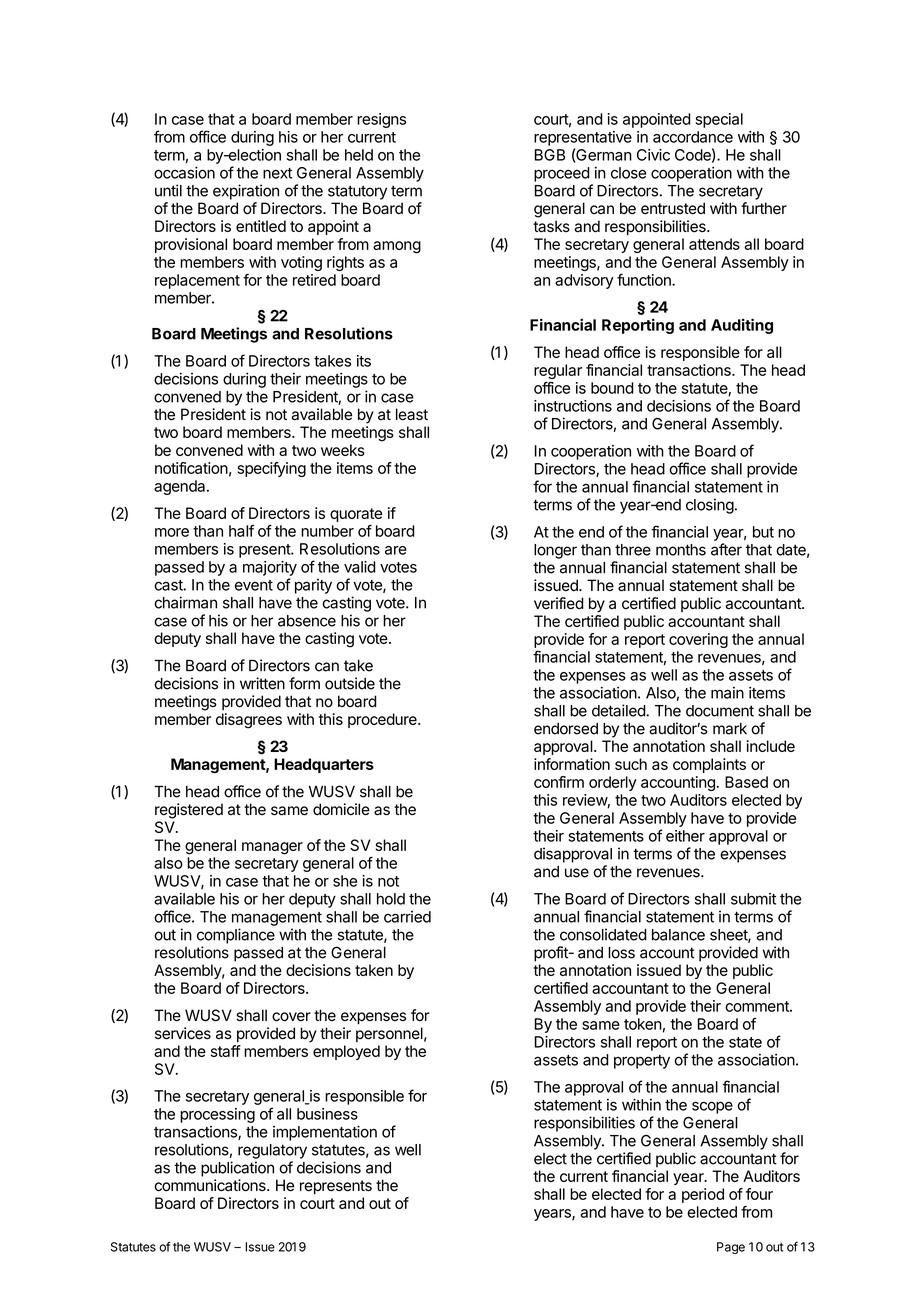 Image resolution: width=924 pixels, height=1309 pixels. I want to click on written, so click(262, 683).
